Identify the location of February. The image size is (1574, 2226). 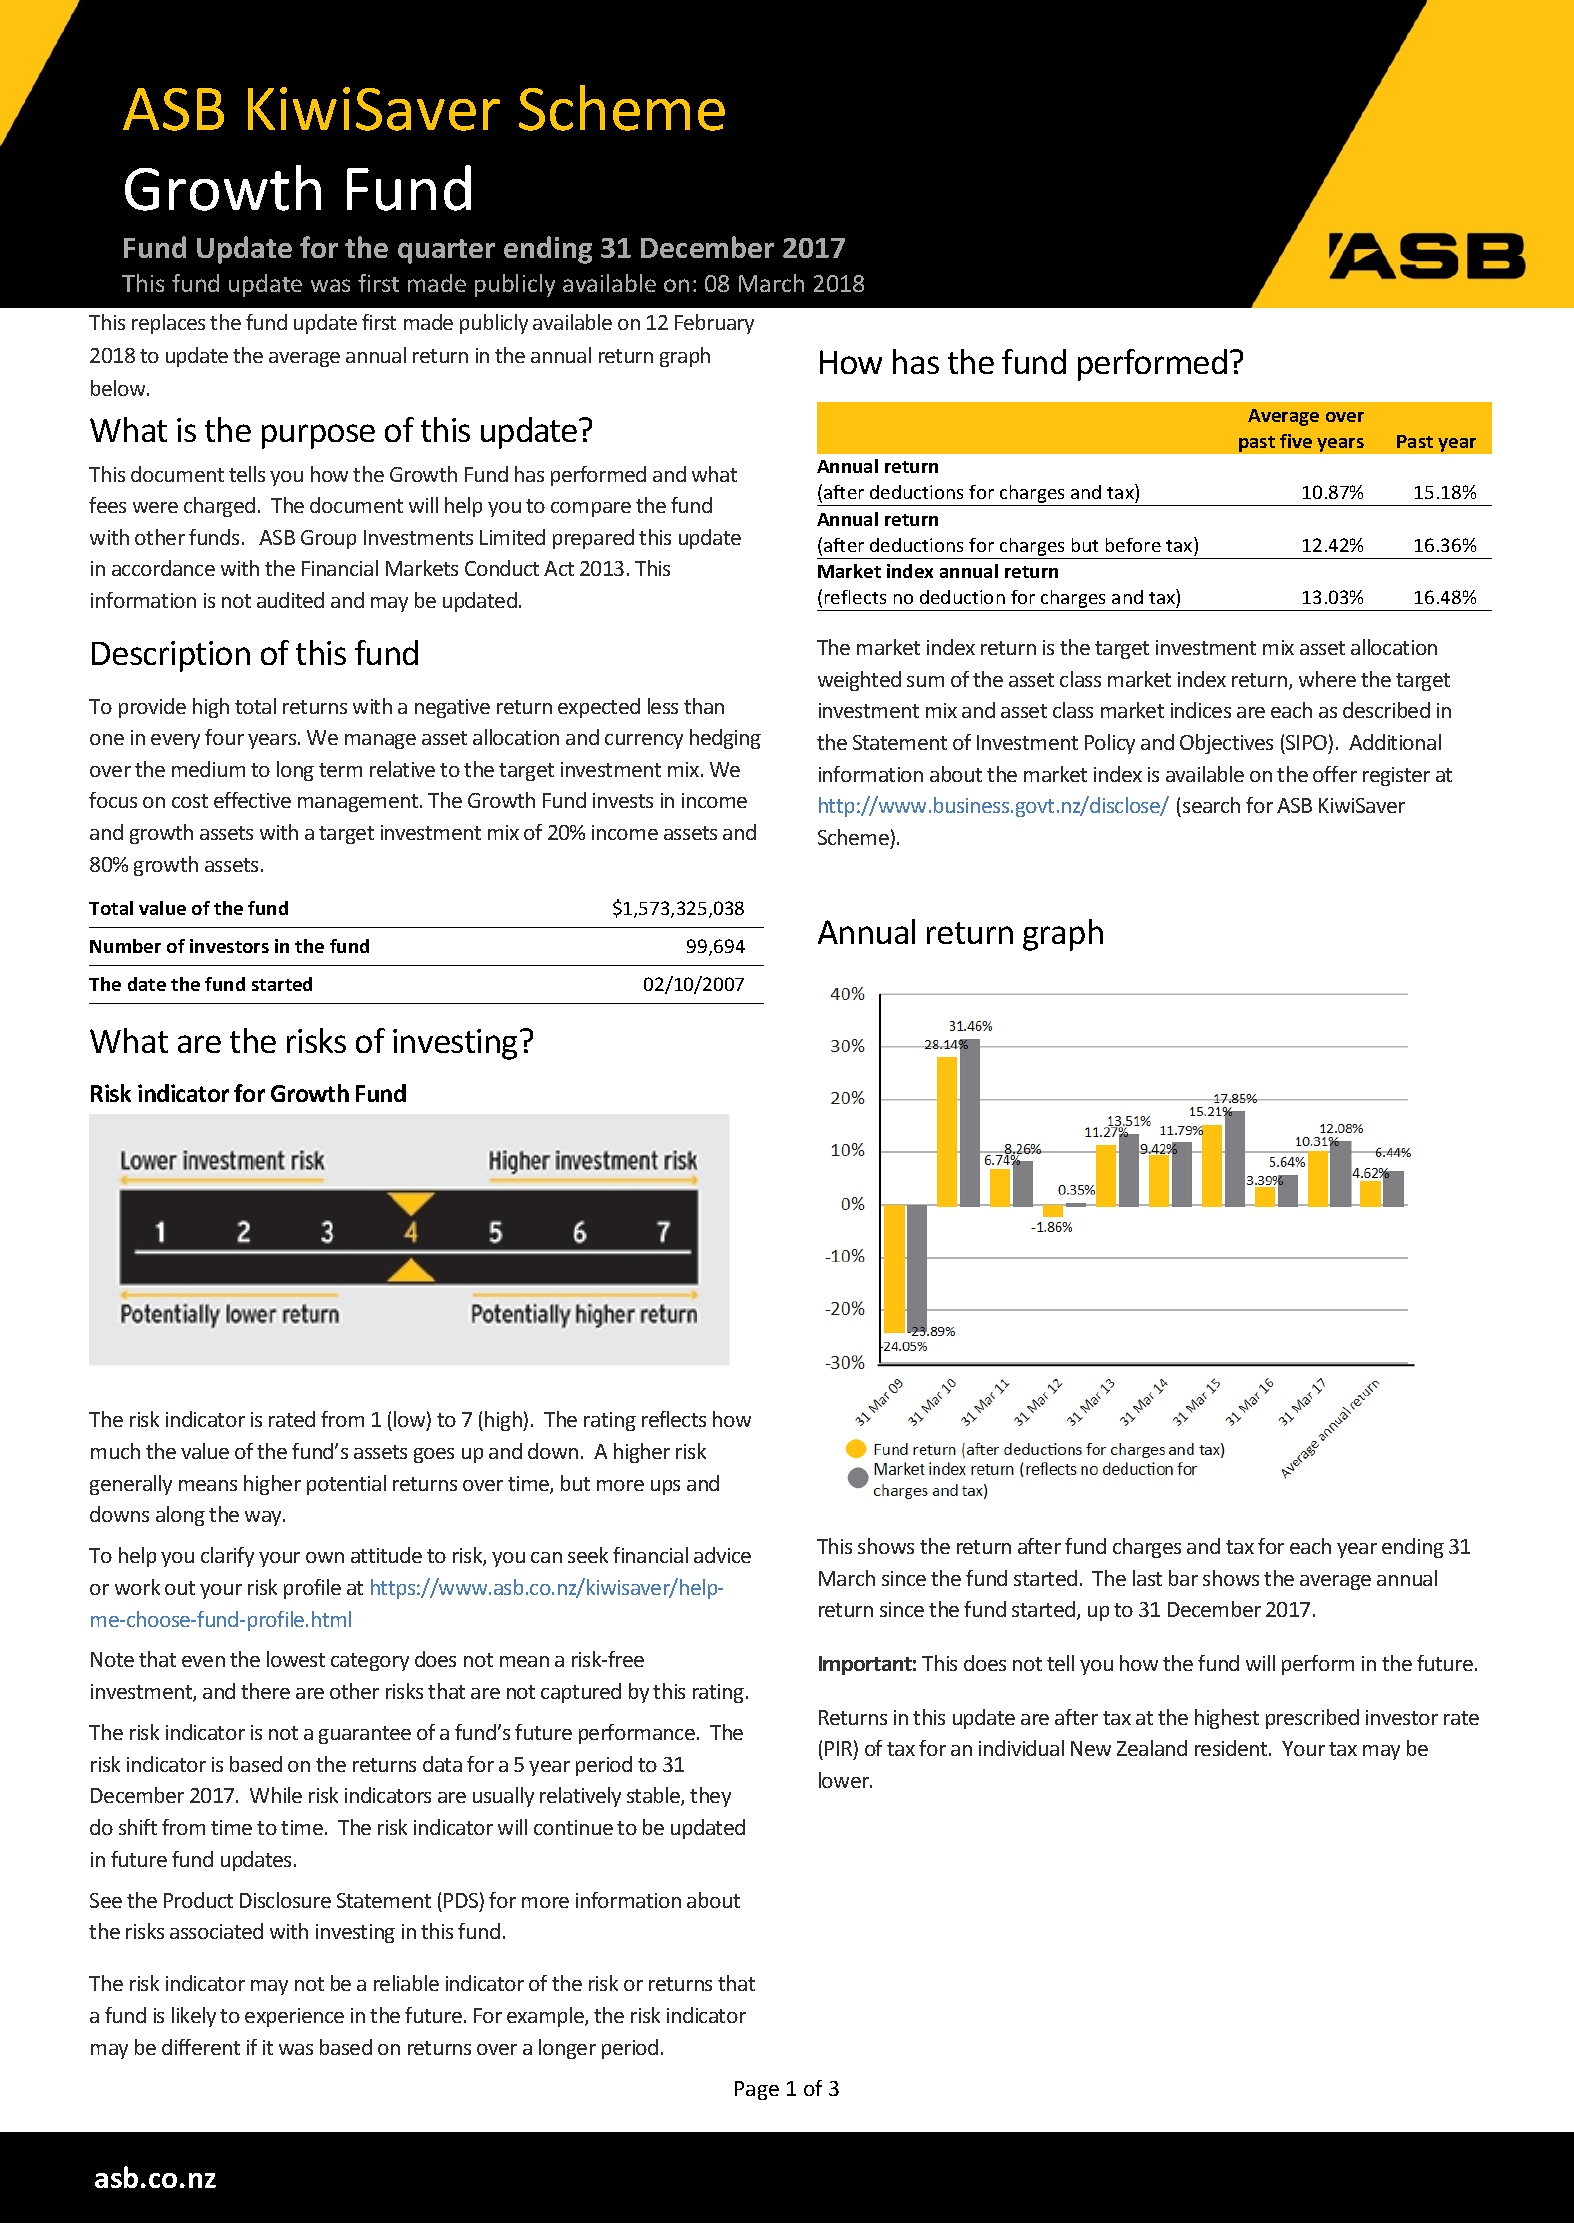
(714, 324).
